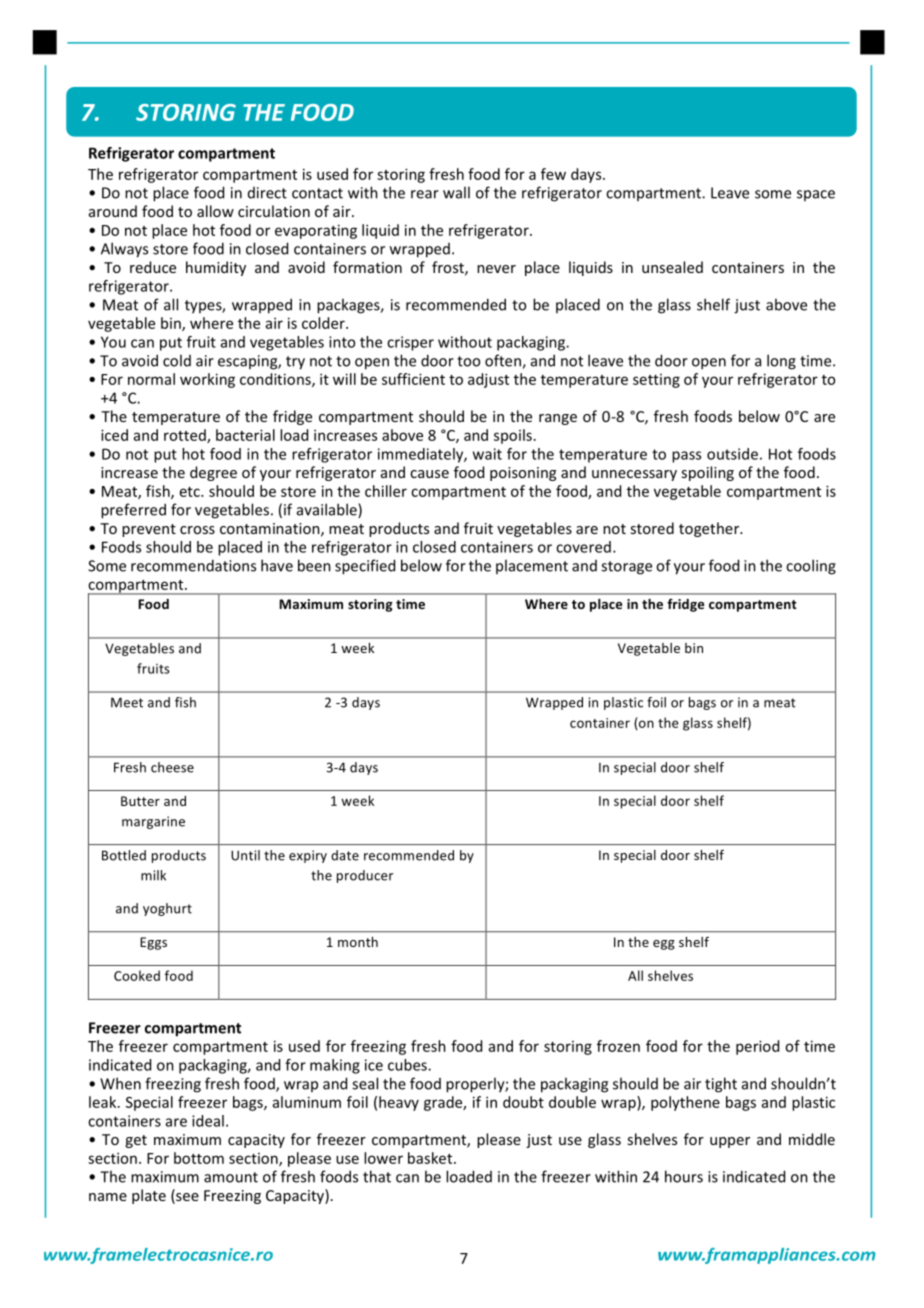 This screenshot has height=1308, width=924. I want to click on period, so click(757, 1047).
